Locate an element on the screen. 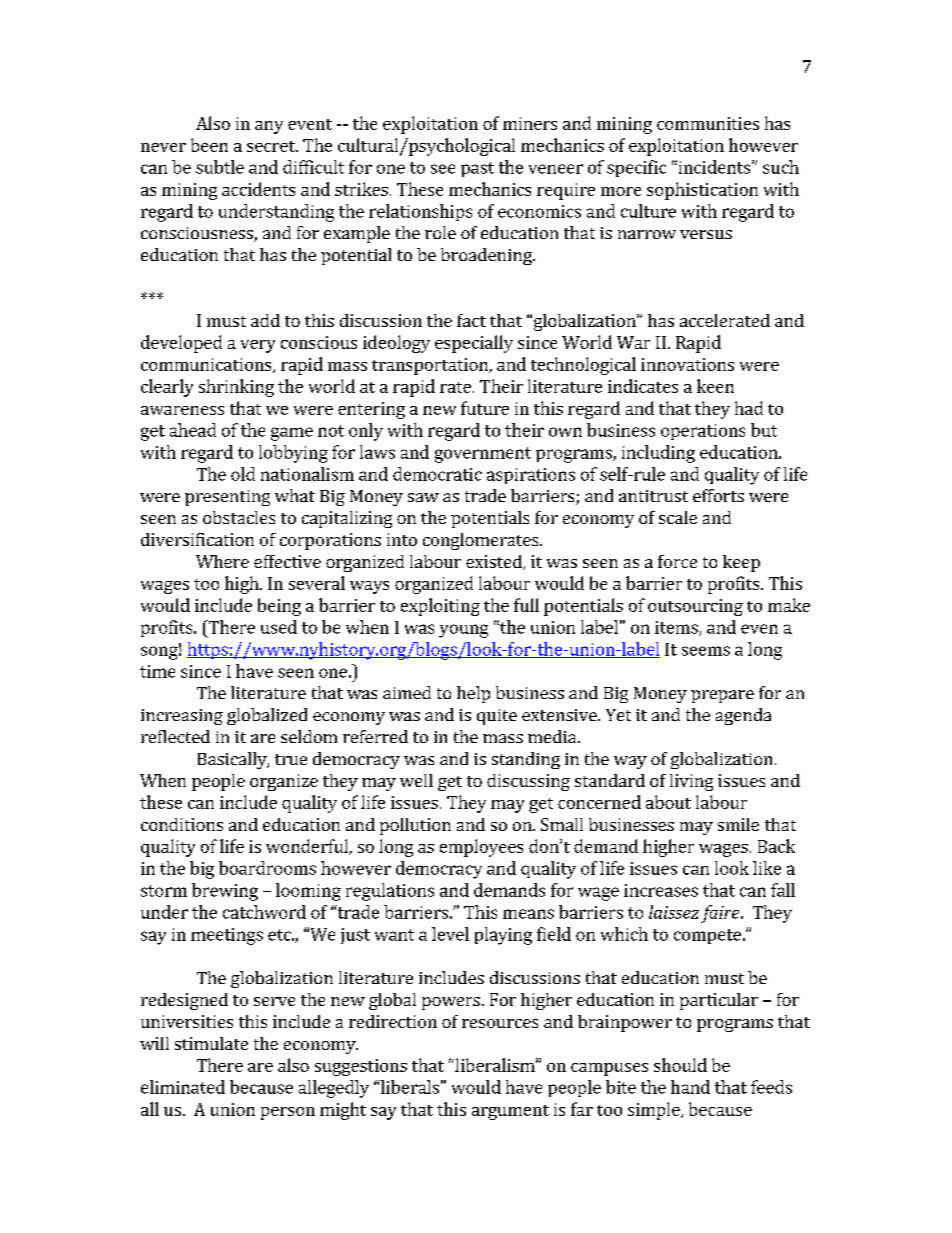 This screenshot has width=952, height=1233. past is located at coordinates (477, 169).
